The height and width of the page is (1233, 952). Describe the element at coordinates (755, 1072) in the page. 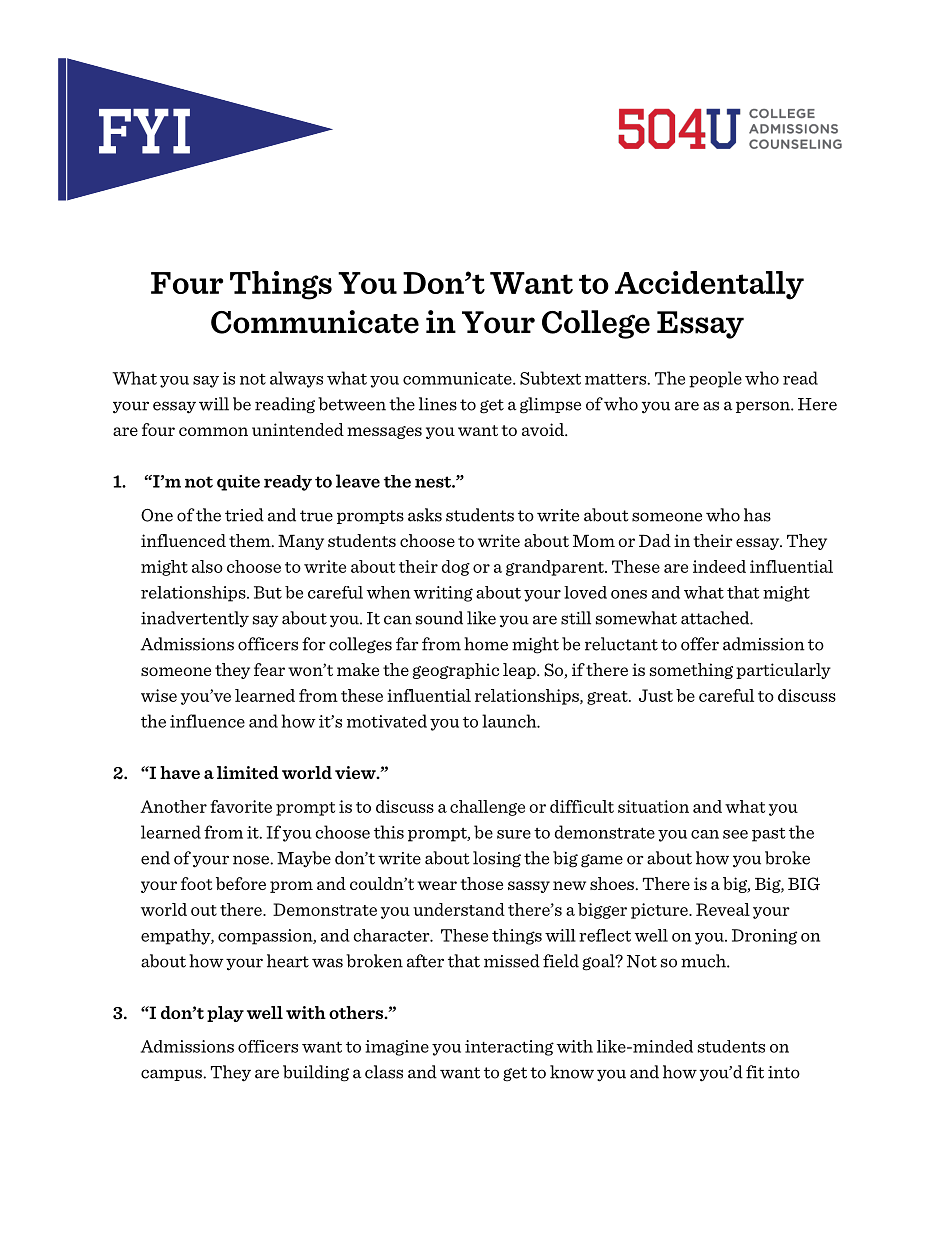

I see `fit` at that location.
